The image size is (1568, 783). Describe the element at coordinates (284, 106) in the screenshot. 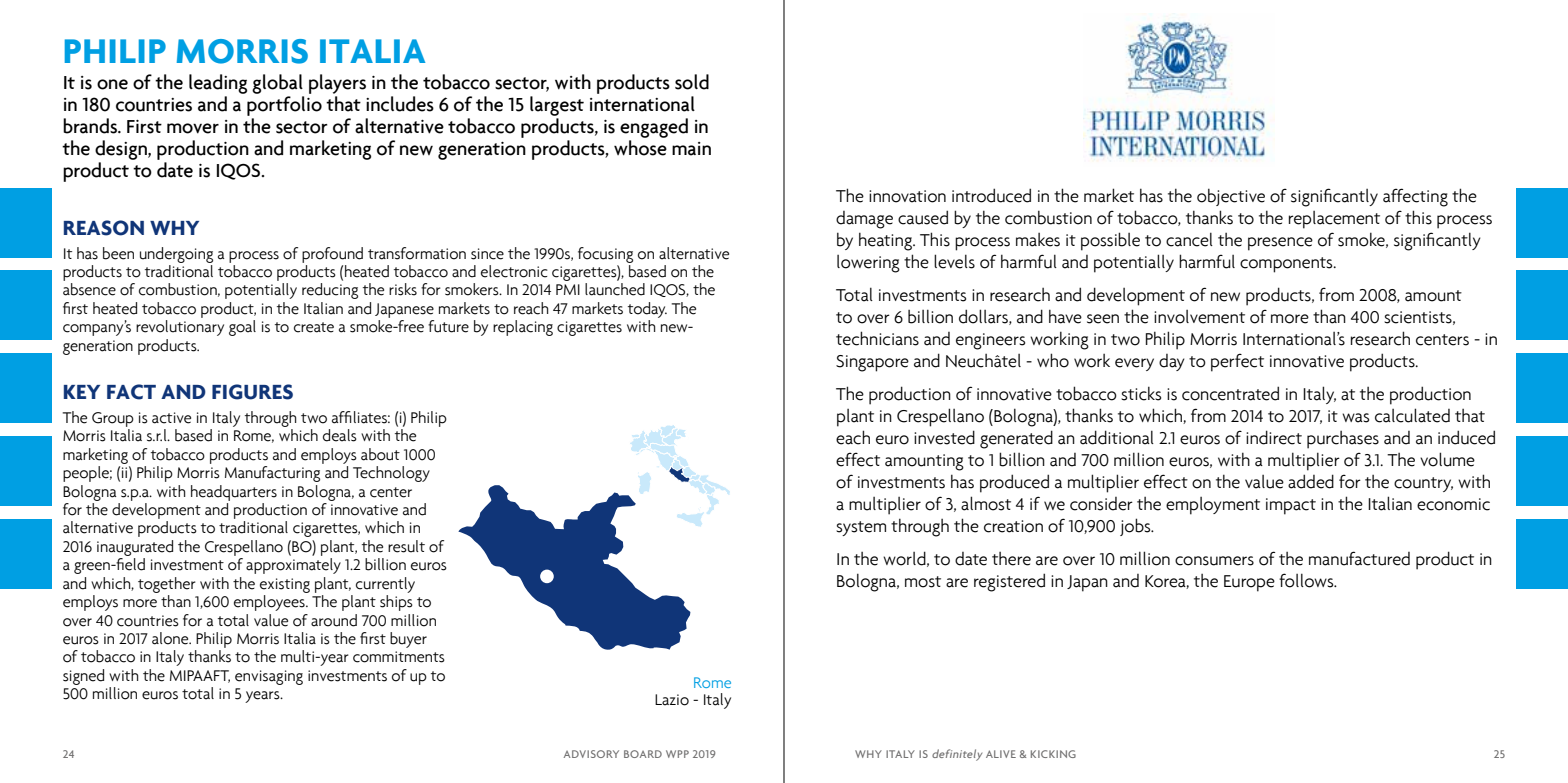

I see `portfolio` at that location.
